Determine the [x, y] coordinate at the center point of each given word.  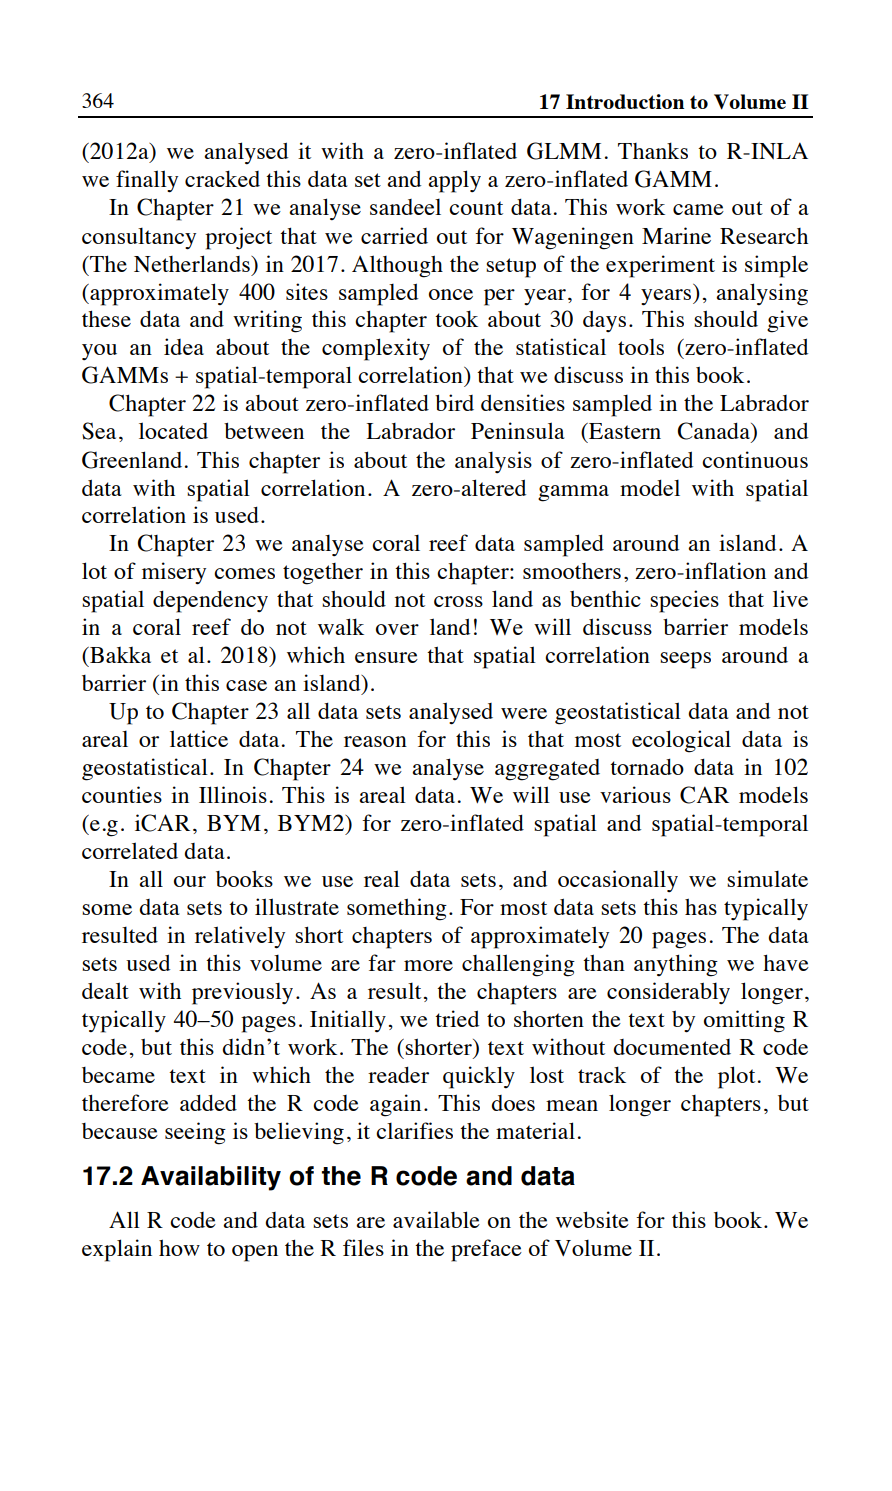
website [592, 1219]
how [179, 1247]
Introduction [625, 101]
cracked [222, 178]
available [436, 1219]
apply [454, 181]
